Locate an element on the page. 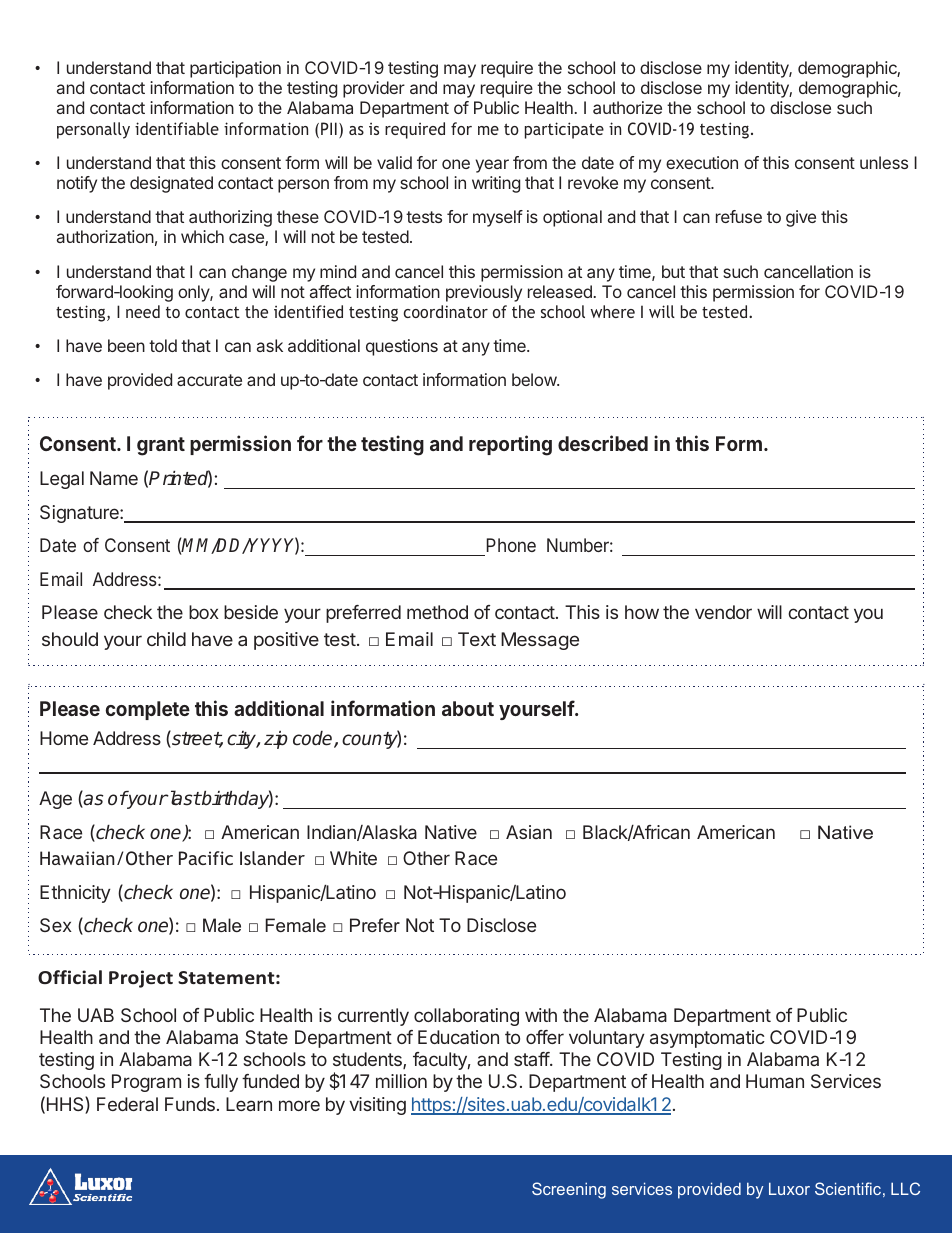  grant is located at coordinates (161, 446).
